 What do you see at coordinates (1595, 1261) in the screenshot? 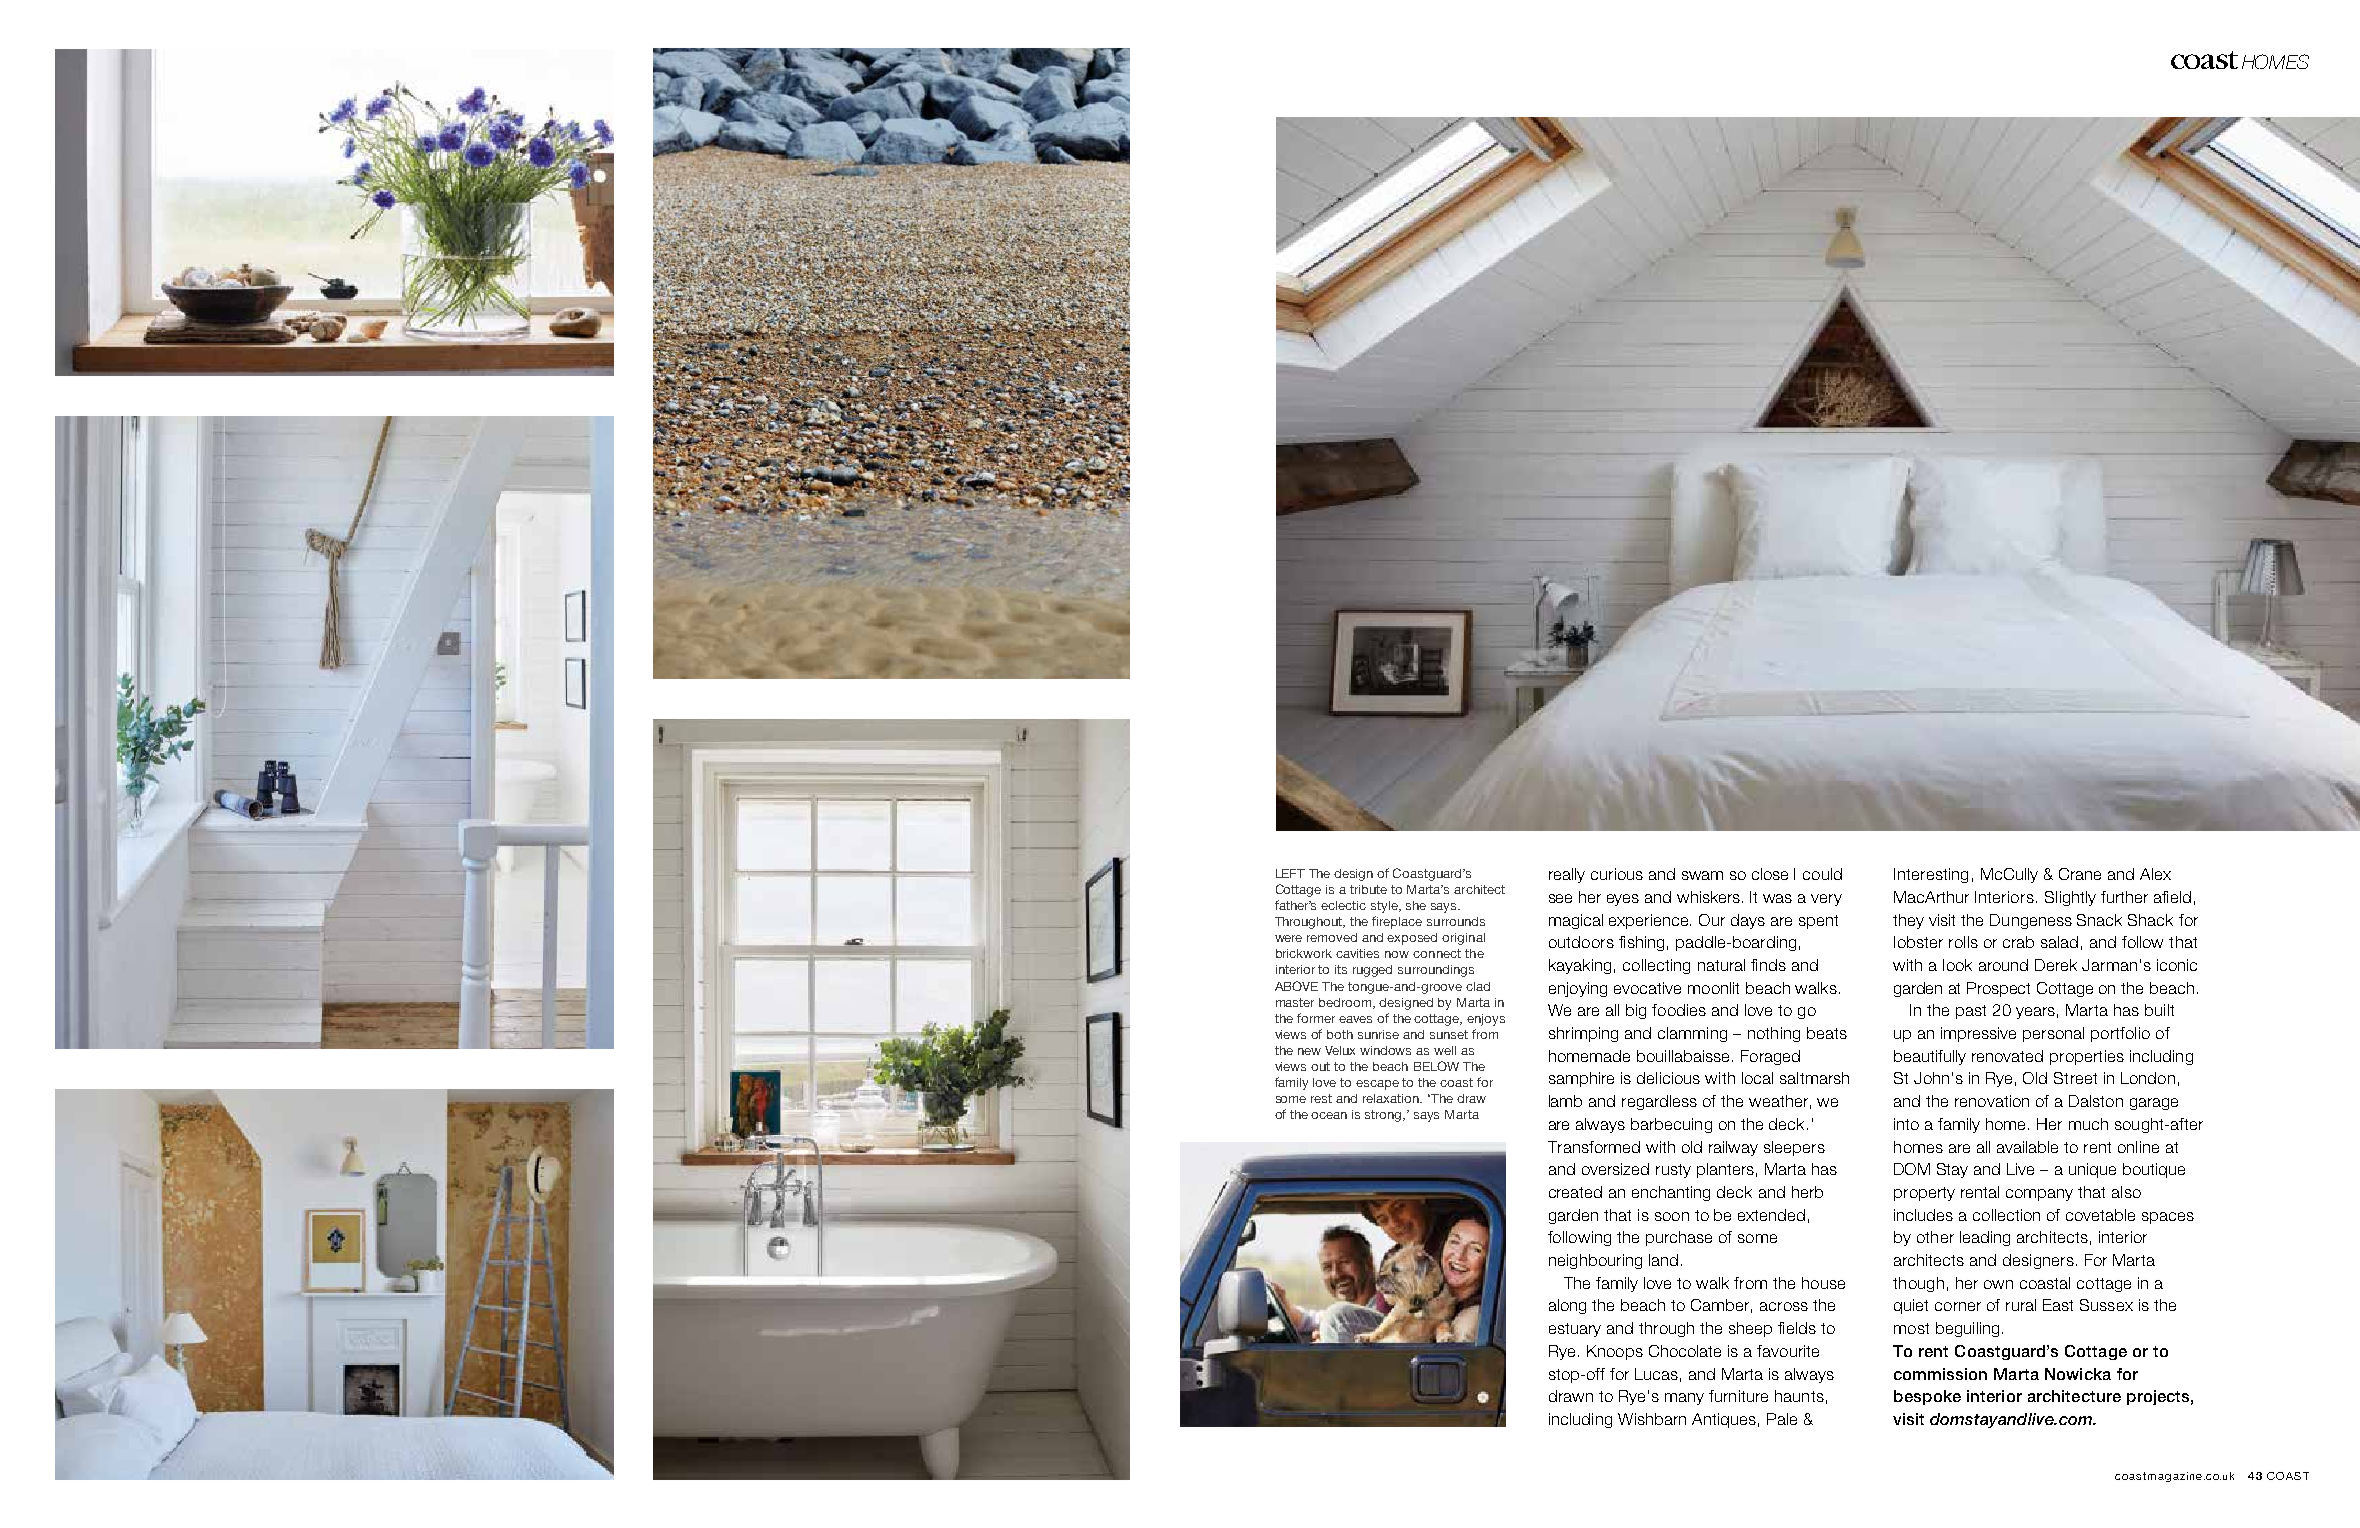
I see `neighbouring` at bounding box center [1595, 1261].
